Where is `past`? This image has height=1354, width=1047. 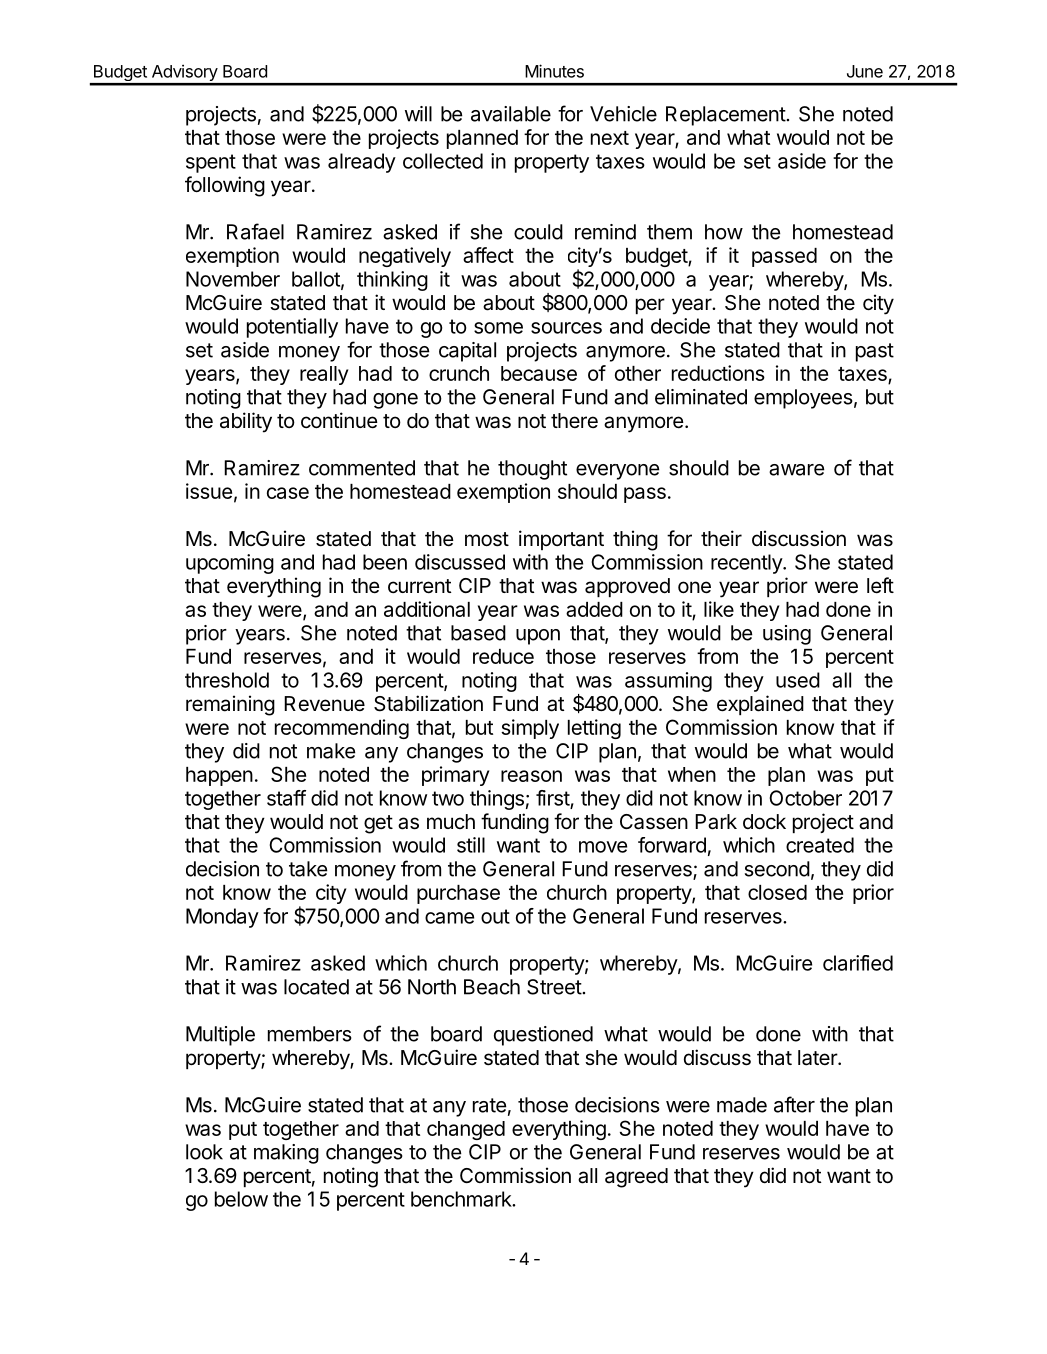 past is located at coordinates (875, 352).
